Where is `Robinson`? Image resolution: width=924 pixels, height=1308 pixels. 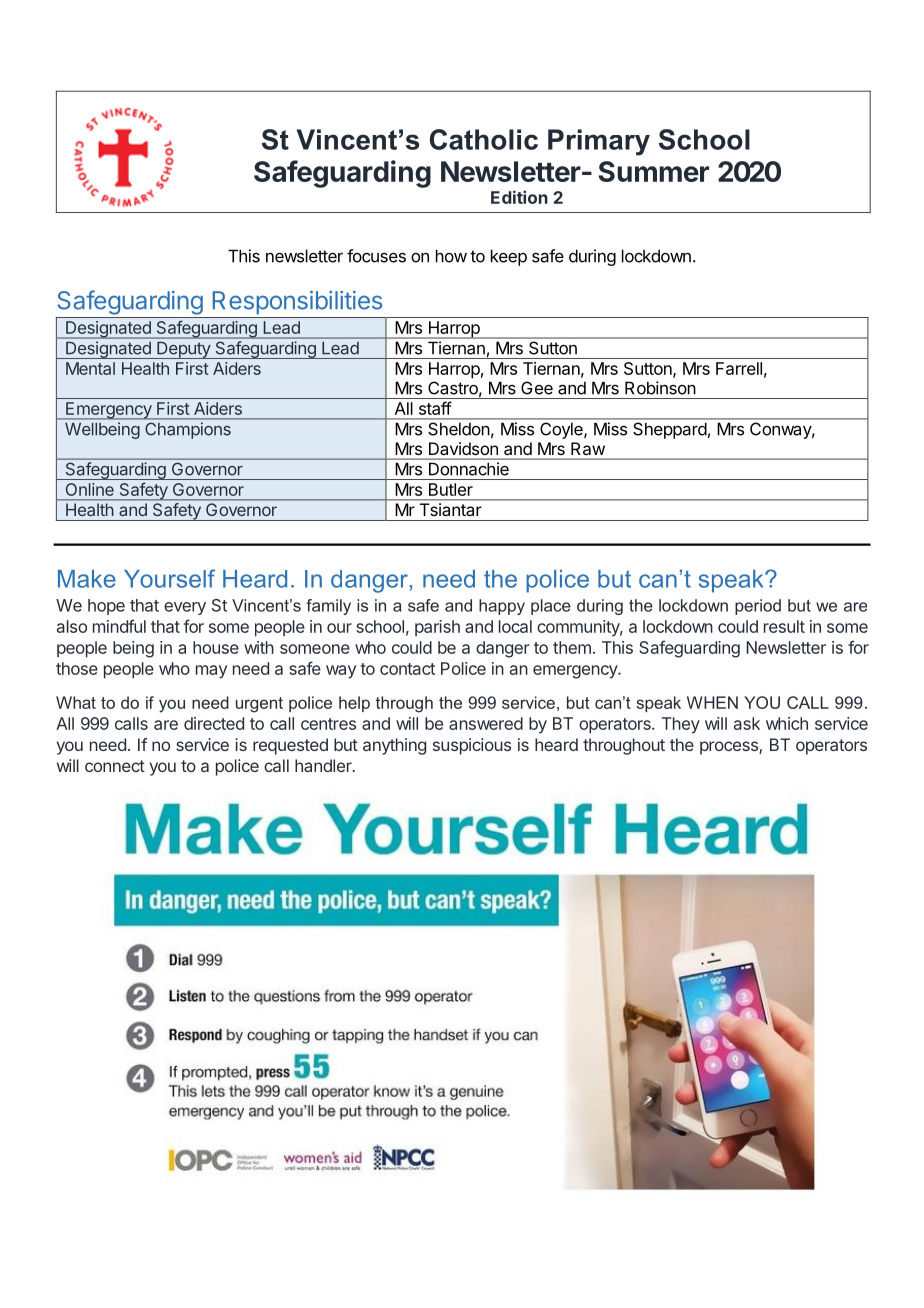
Robinson is located at coordinates (660, 388).
